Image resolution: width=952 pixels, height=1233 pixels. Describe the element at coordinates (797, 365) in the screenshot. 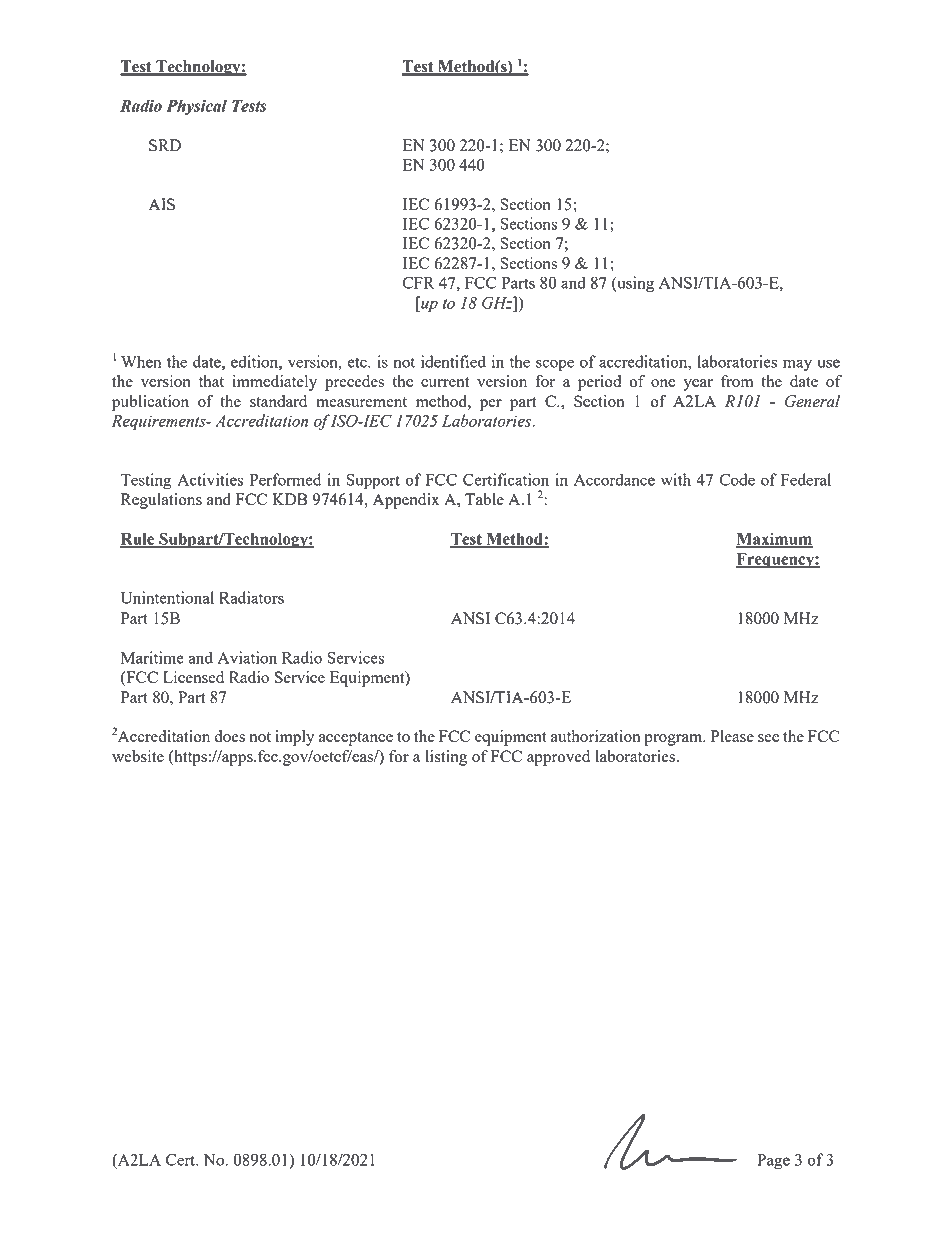

I see `may` at that location.
